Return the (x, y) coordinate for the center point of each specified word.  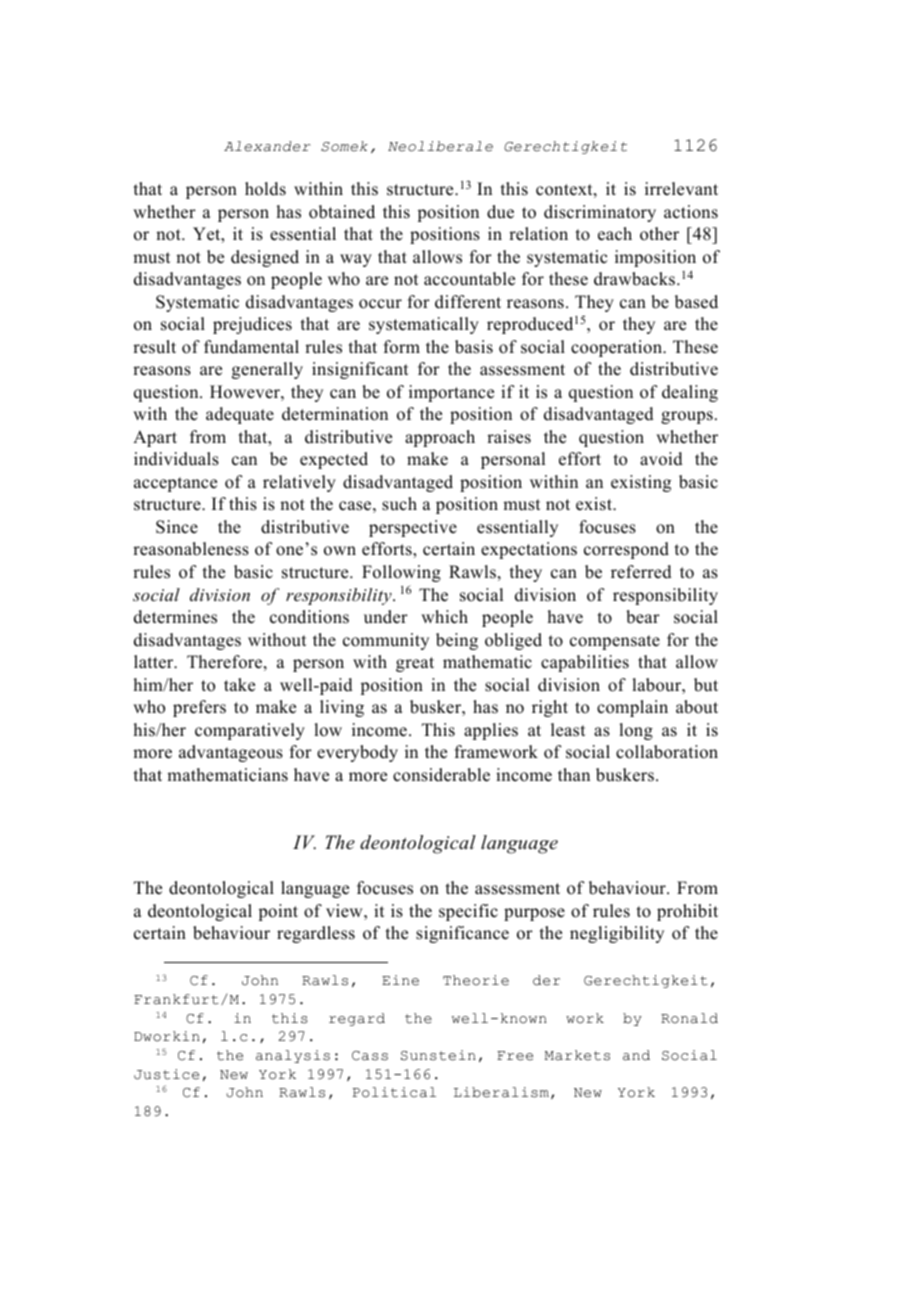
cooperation (617, 348)
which (444, 617)
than (574, 774)
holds (265, 189)
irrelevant (681, 189)
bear (643, 617)
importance (451, 393)
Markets (577, 1055)
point (278, 912)
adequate (240, 415)
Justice (166, 1074)
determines (175, 617)
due (500, 212)
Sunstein (438, 1055)
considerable (441, 775)
